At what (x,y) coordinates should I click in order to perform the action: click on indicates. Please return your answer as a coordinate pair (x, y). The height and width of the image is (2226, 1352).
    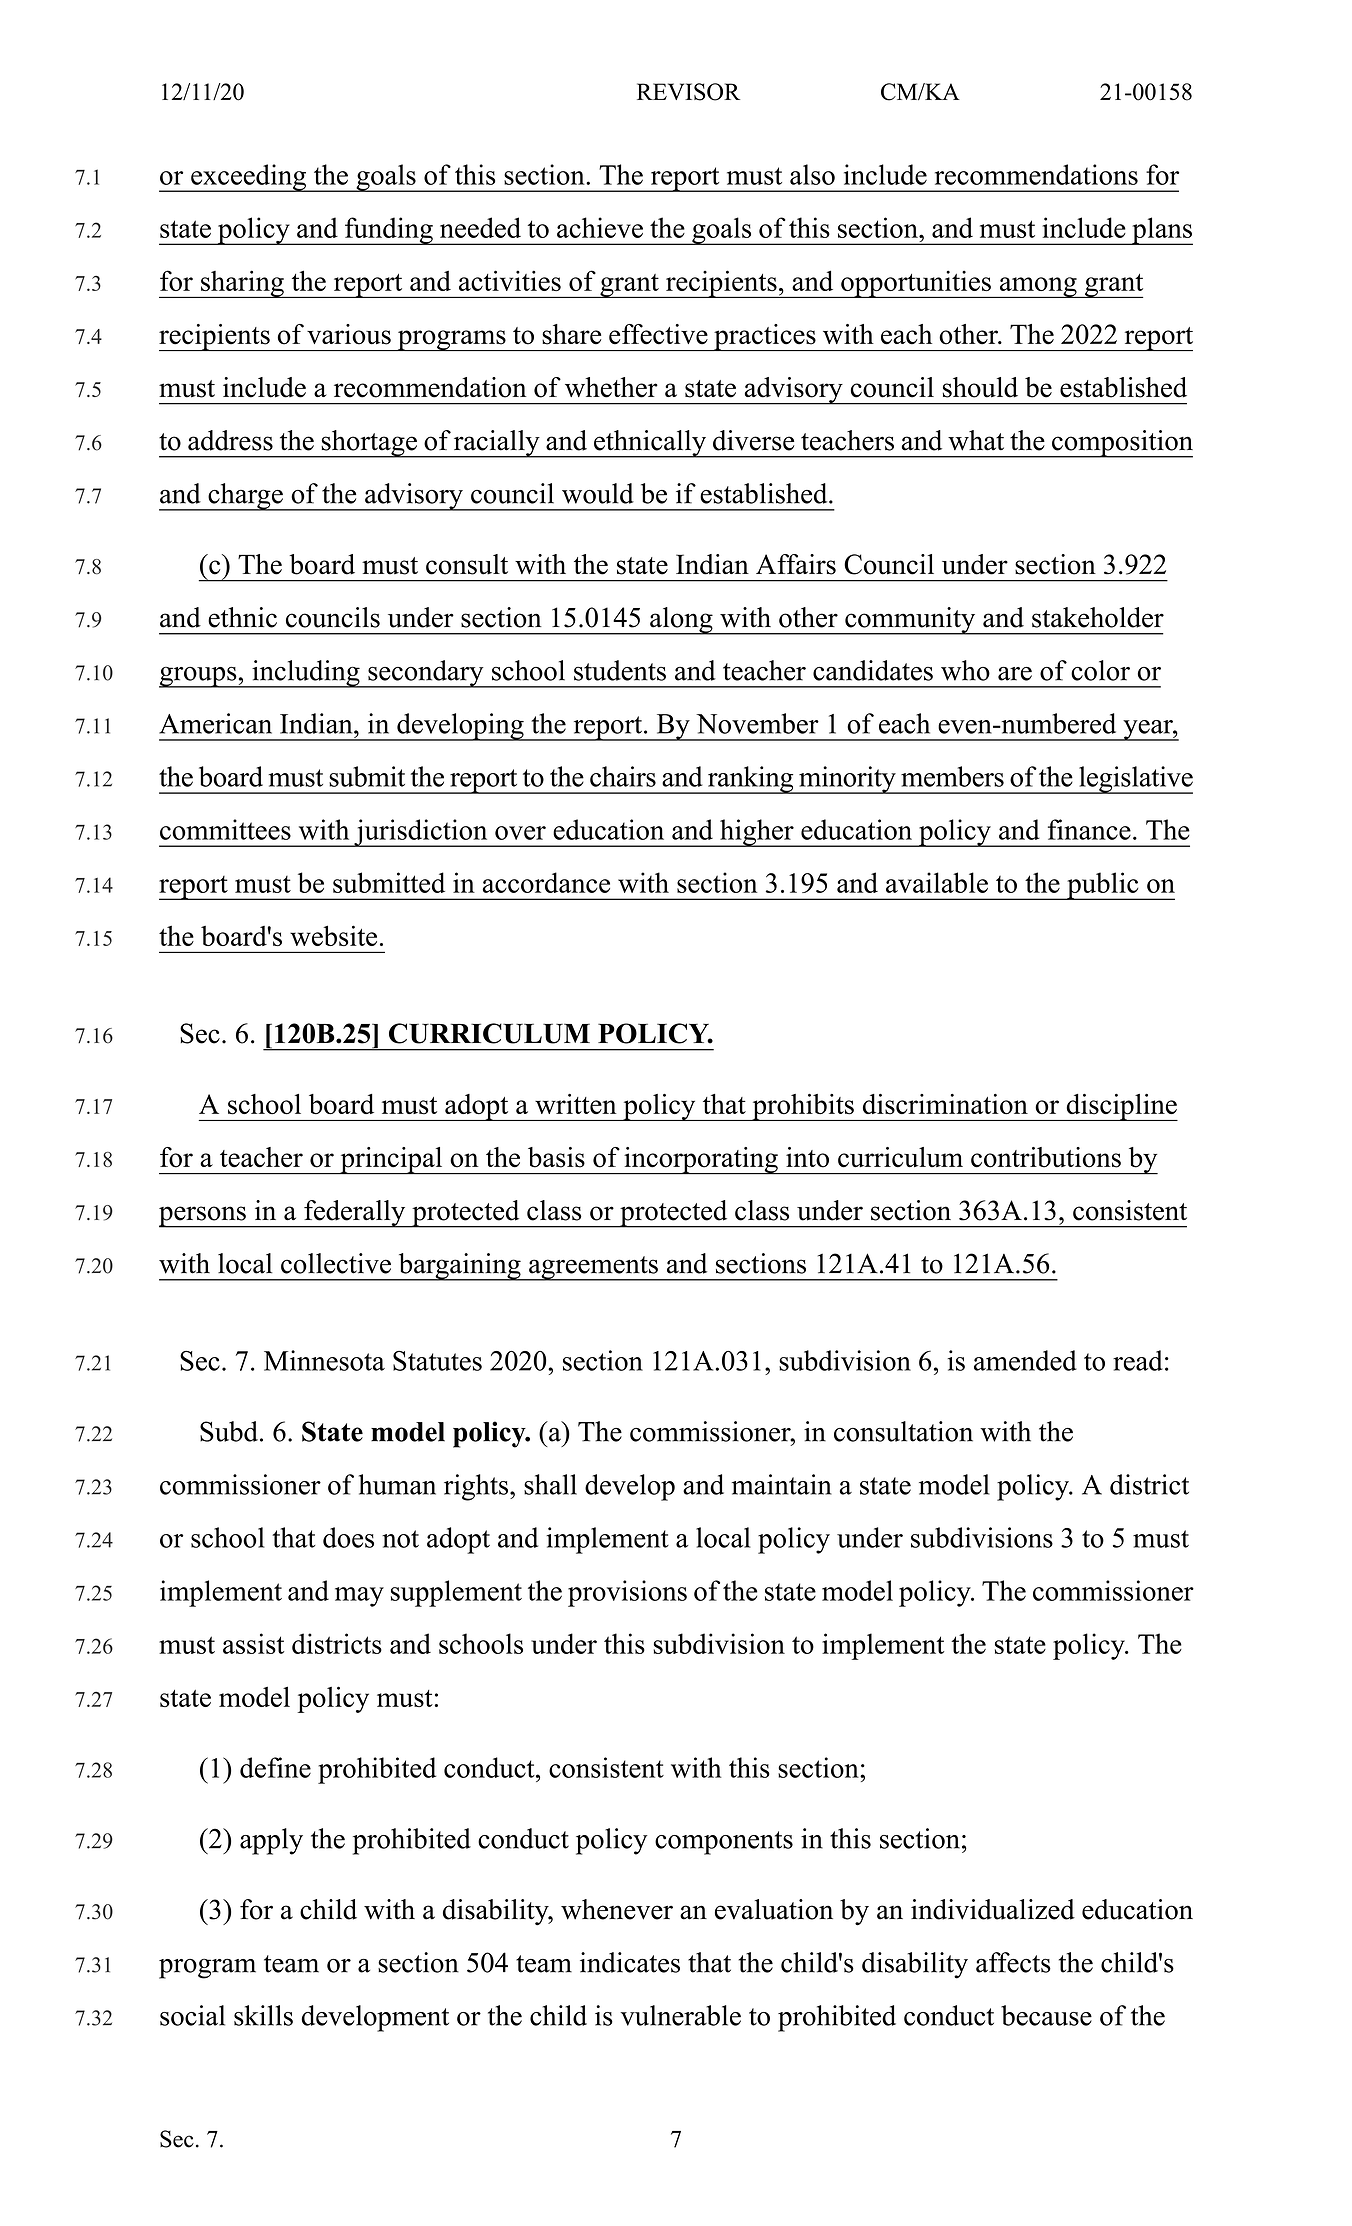
    Looking at the image, I should click on (630, 1962).
